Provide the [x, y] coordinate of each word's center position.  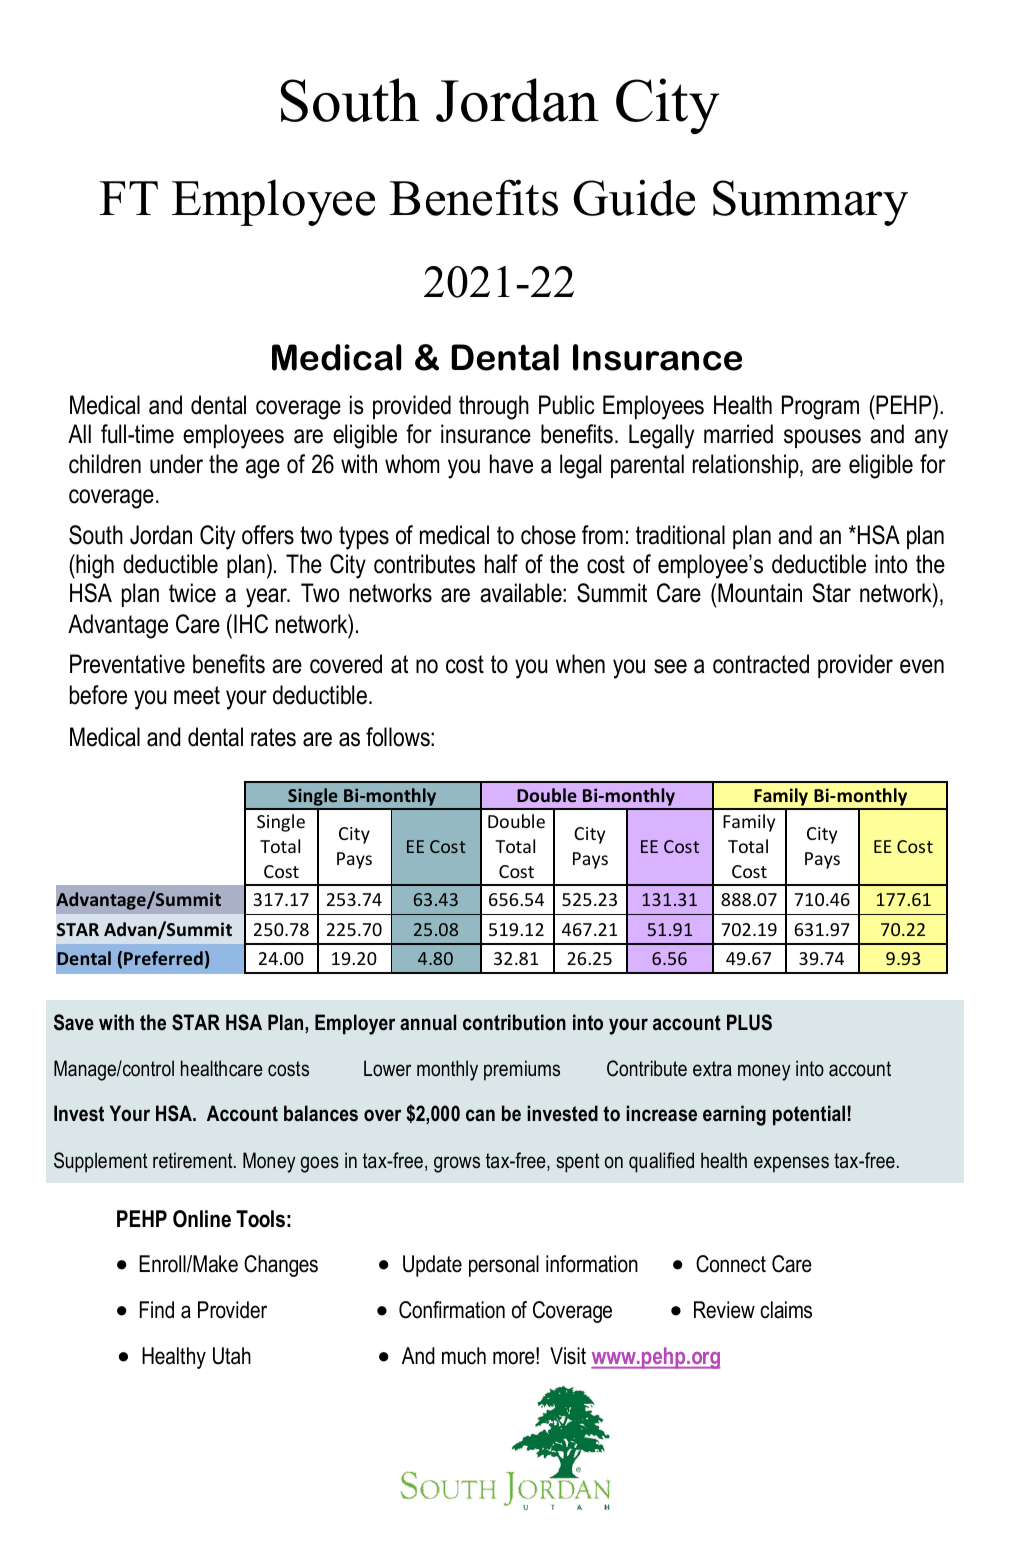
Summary [810, 203]
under [176, 464]
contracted [761, 664]
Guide [634, 197]
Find [157, 1310]
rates [273, 737]
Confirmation [452, 1310]
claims [786, 1310]
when [580, 664]
